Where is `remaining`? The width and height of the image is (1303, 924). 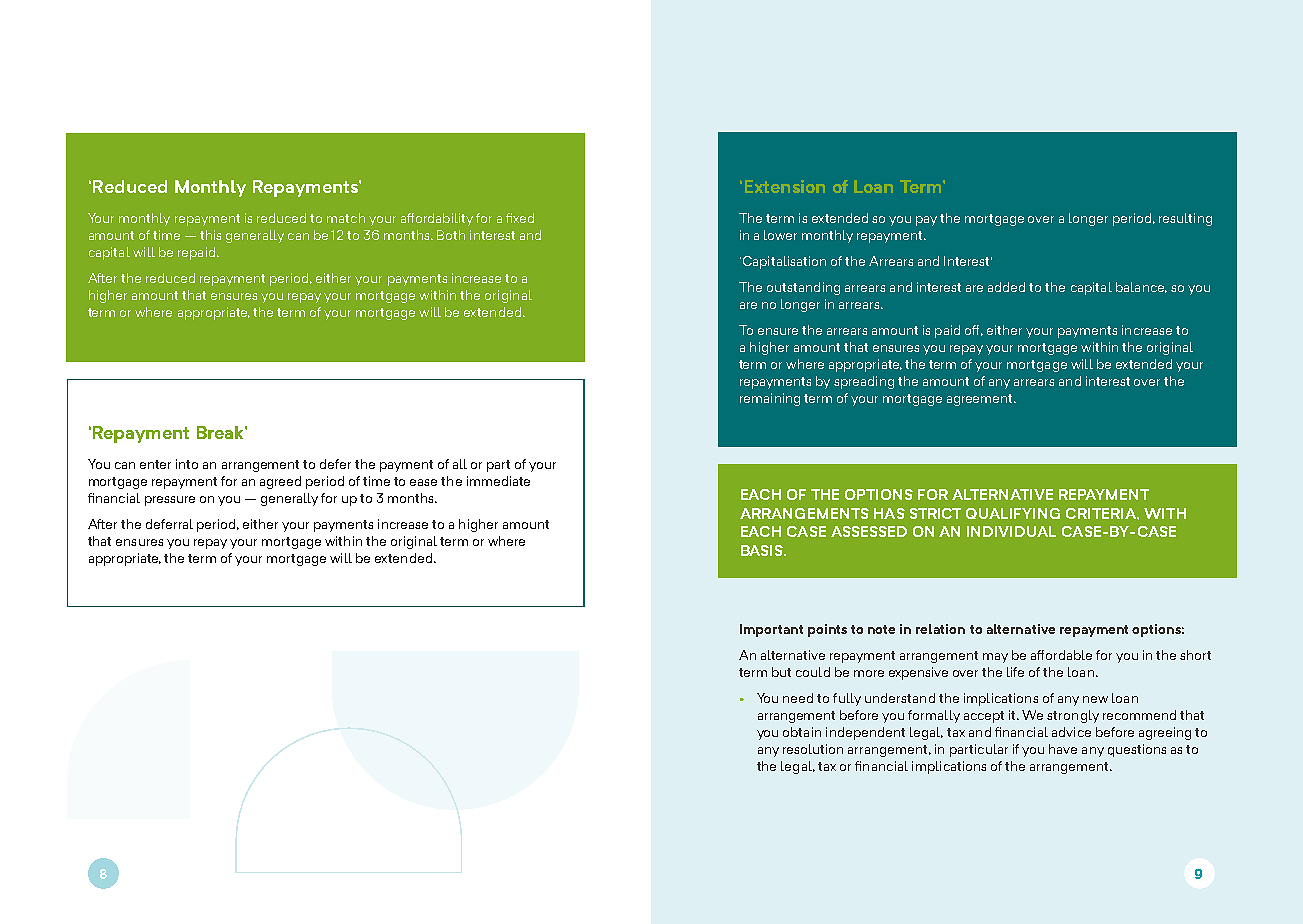
remaining is located at coordinates (770, 399).
